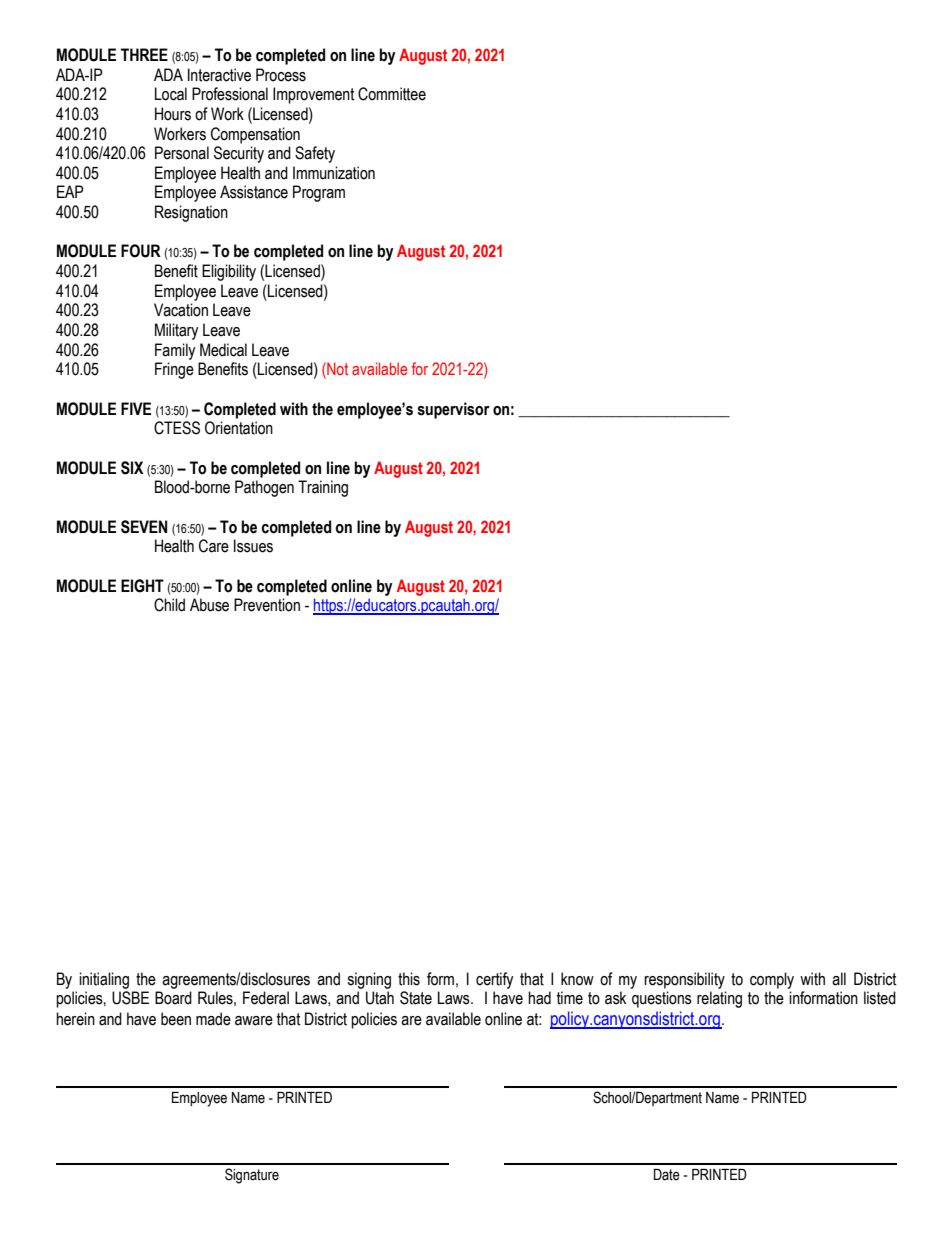 This image has width=952, height=1233. Describe the element at coordinates (772, 980) in the image. I see `comply` at that location.
